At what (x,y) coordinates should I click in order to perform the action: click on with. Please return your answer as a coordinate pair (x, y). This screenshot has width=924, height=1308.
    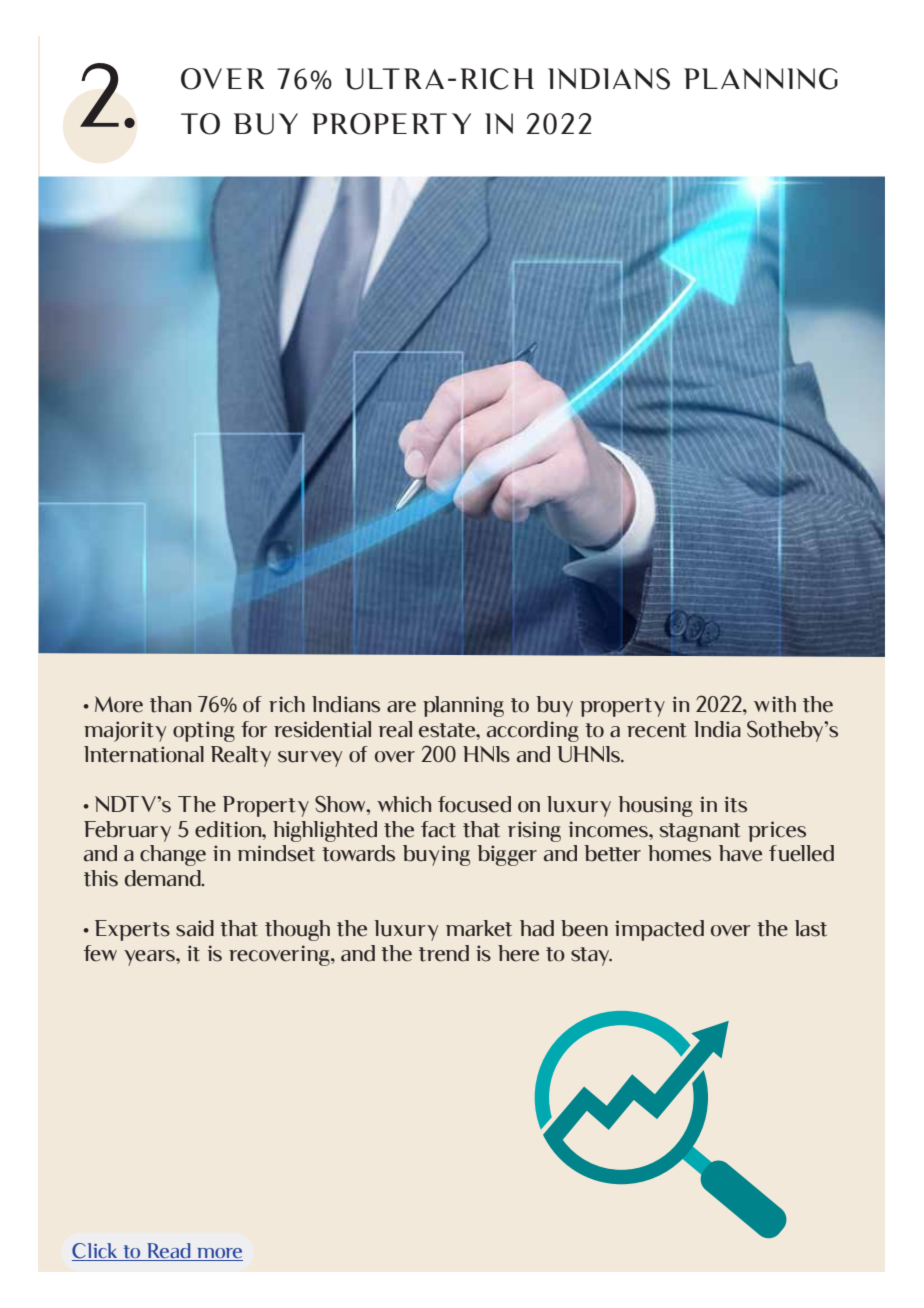
    Looking at the image, I should click on (775, 704).
